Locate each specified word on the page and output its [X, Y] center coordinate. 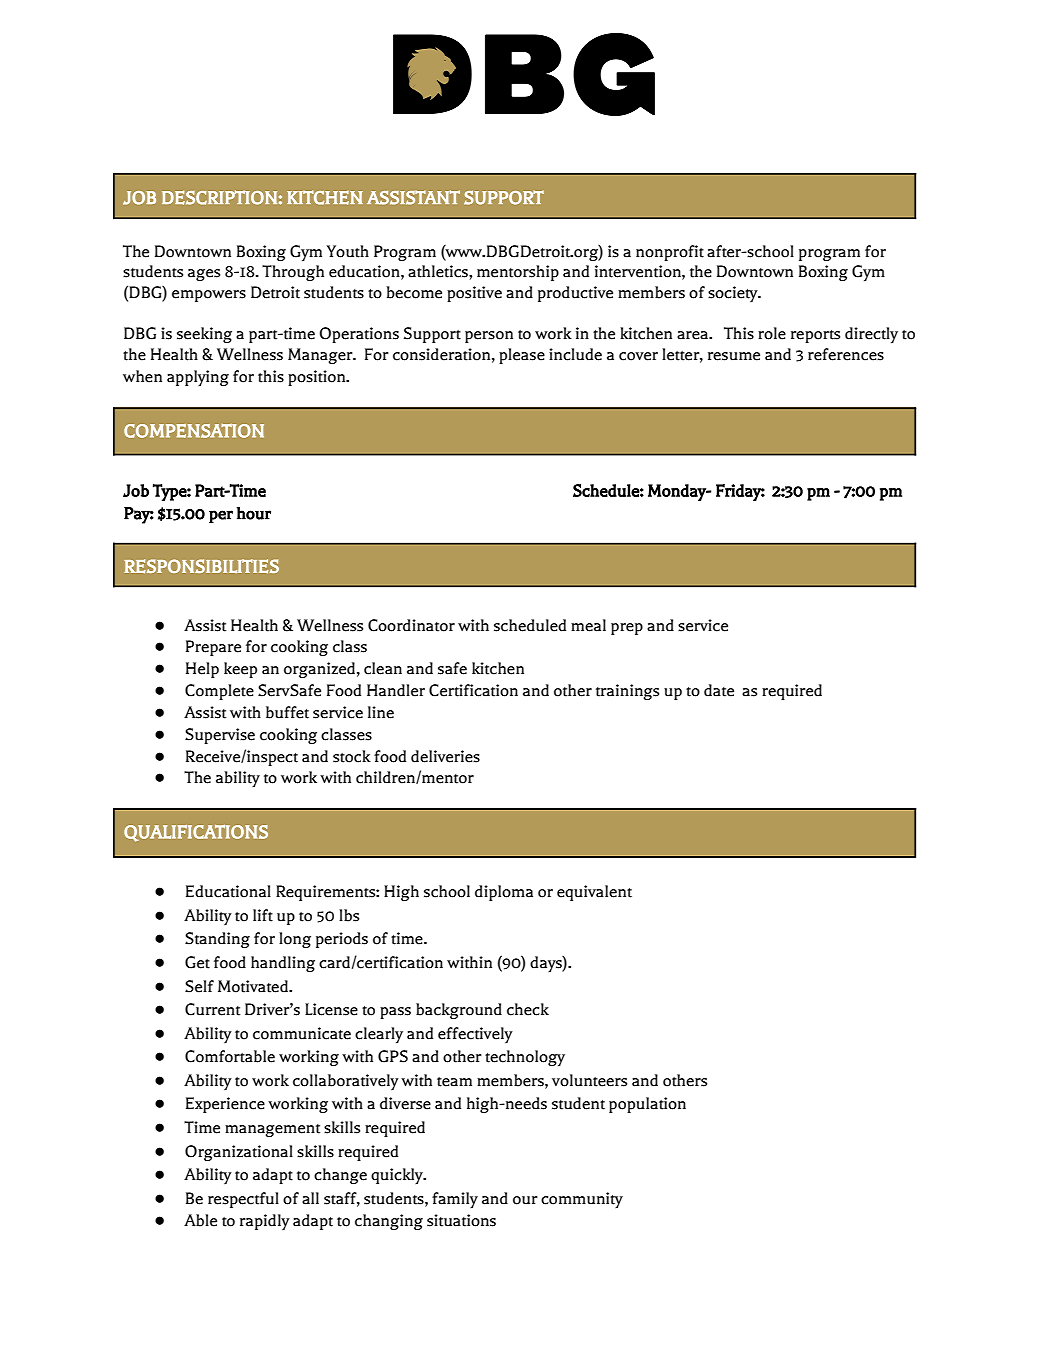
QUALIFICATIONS [196, 833]
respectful [243, 1200]
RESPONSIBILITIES [201, 566]
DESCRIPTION [219, 197]
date [719, 690]
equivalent [594, 893]
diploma [504, 893]
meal [588, 625]
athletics [439, 271]
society [734, 294]
